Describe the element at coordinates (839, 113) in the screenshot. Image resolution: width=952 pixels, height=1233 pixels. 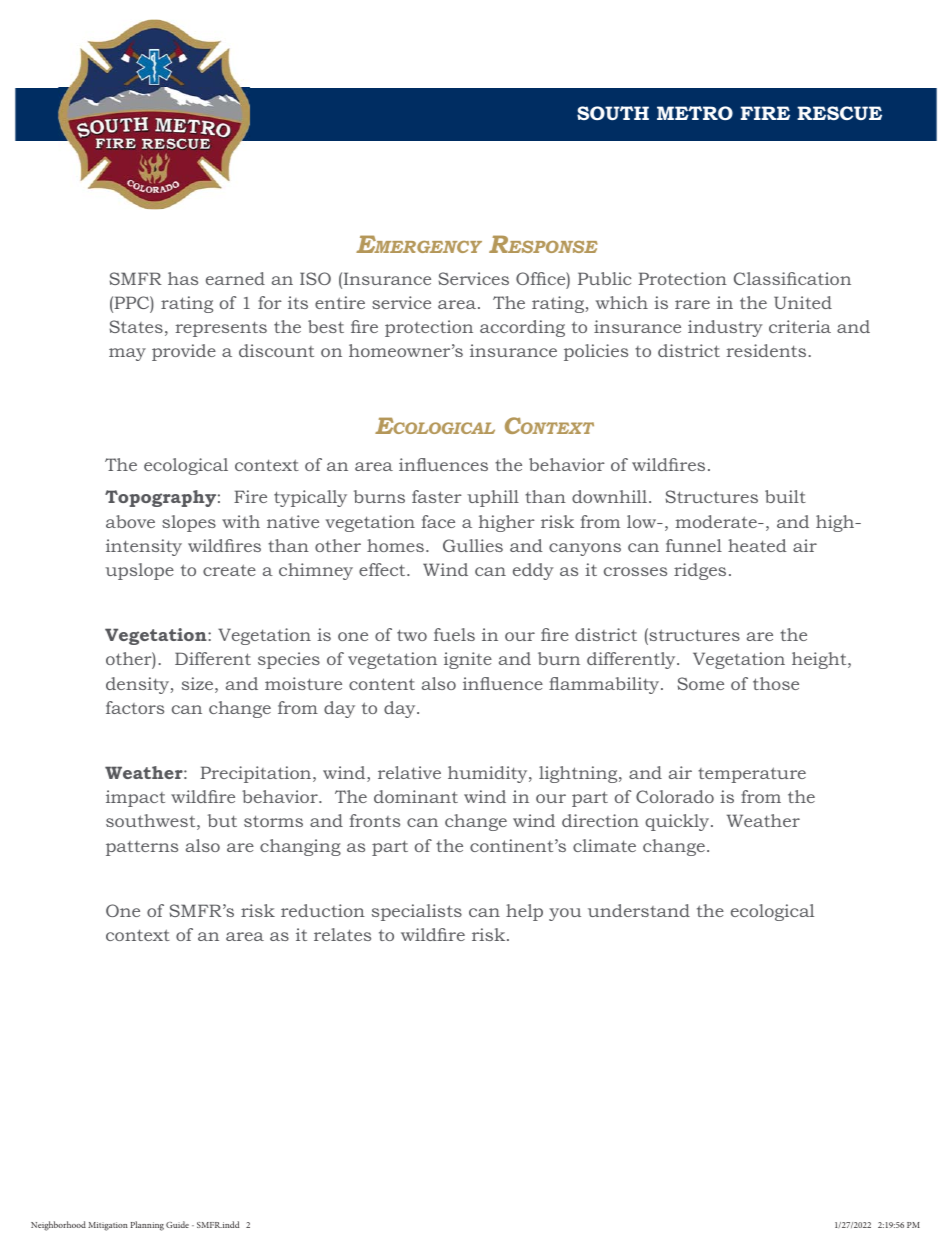
I see `RESCUE` at that location.
